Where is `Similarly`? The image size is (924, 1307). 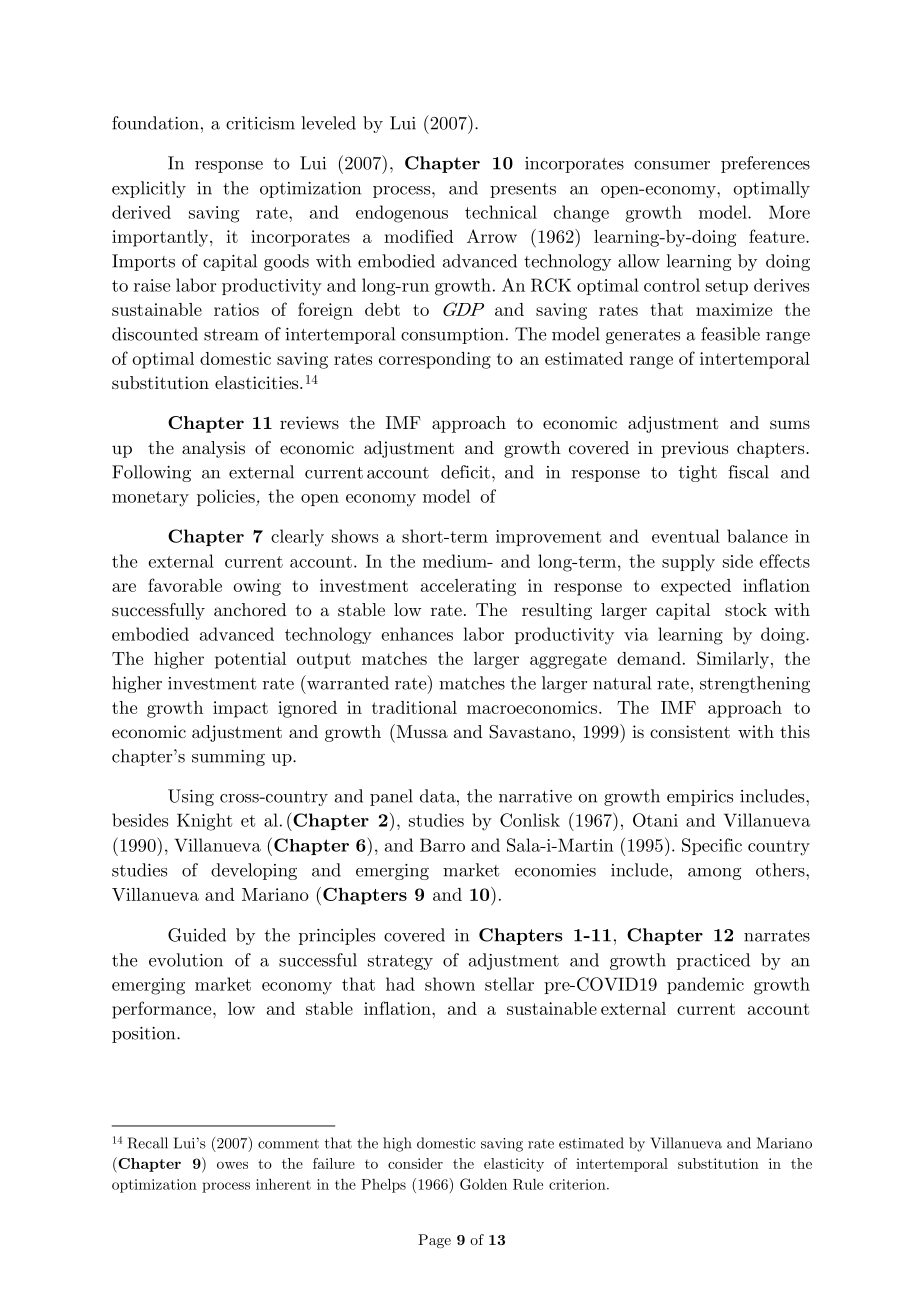 Similarly is located at coordinates (733, 660).
